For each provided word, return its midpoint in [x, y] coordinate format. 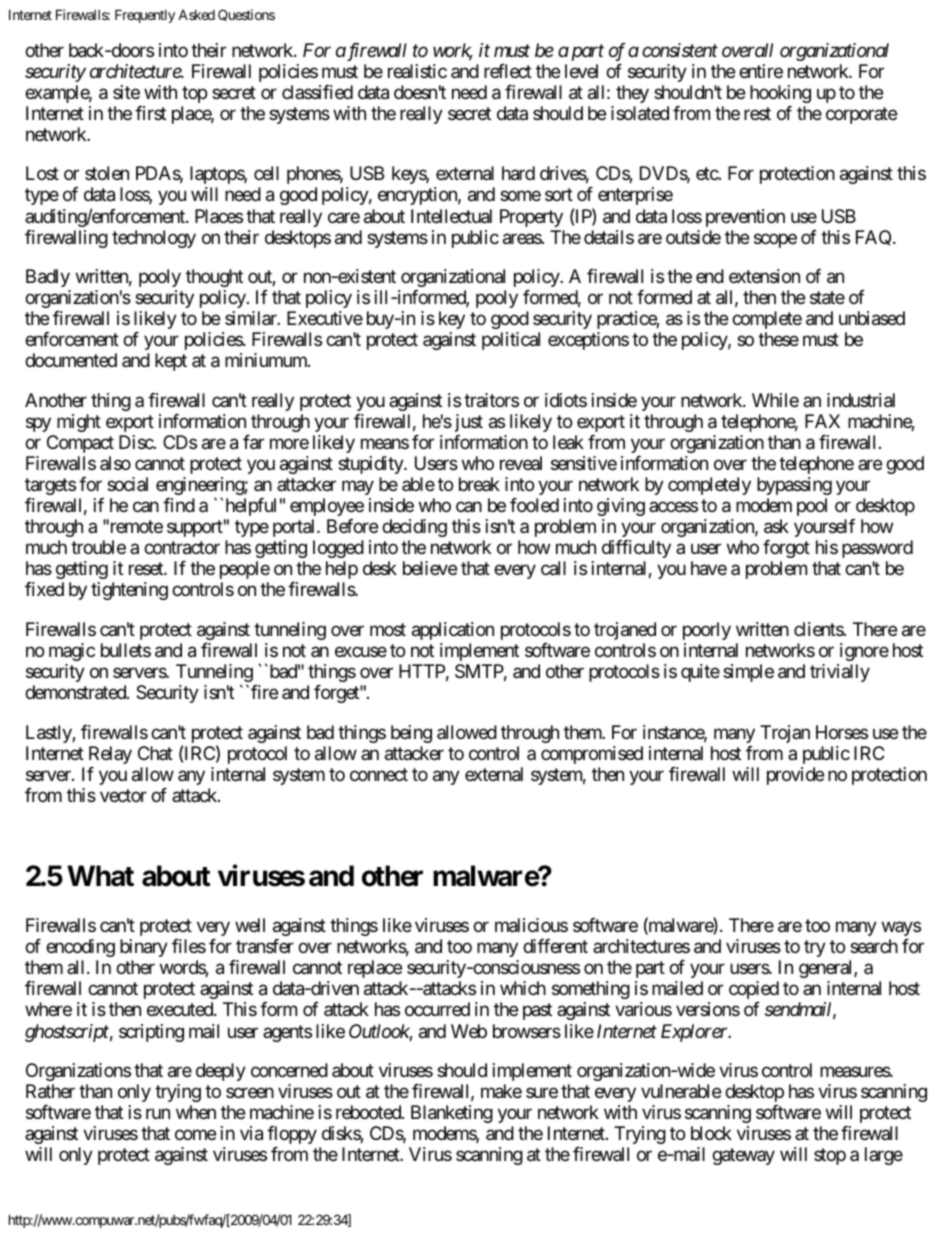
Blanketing [452, 1114]
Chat [155, 753]
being [411, 734]
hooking [780, 94]
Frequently [145, 16]
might [79, 423]
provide [795, 776]
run [158, 1114]
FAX [822, 421]
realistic [417, 71]
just [469, 423]
